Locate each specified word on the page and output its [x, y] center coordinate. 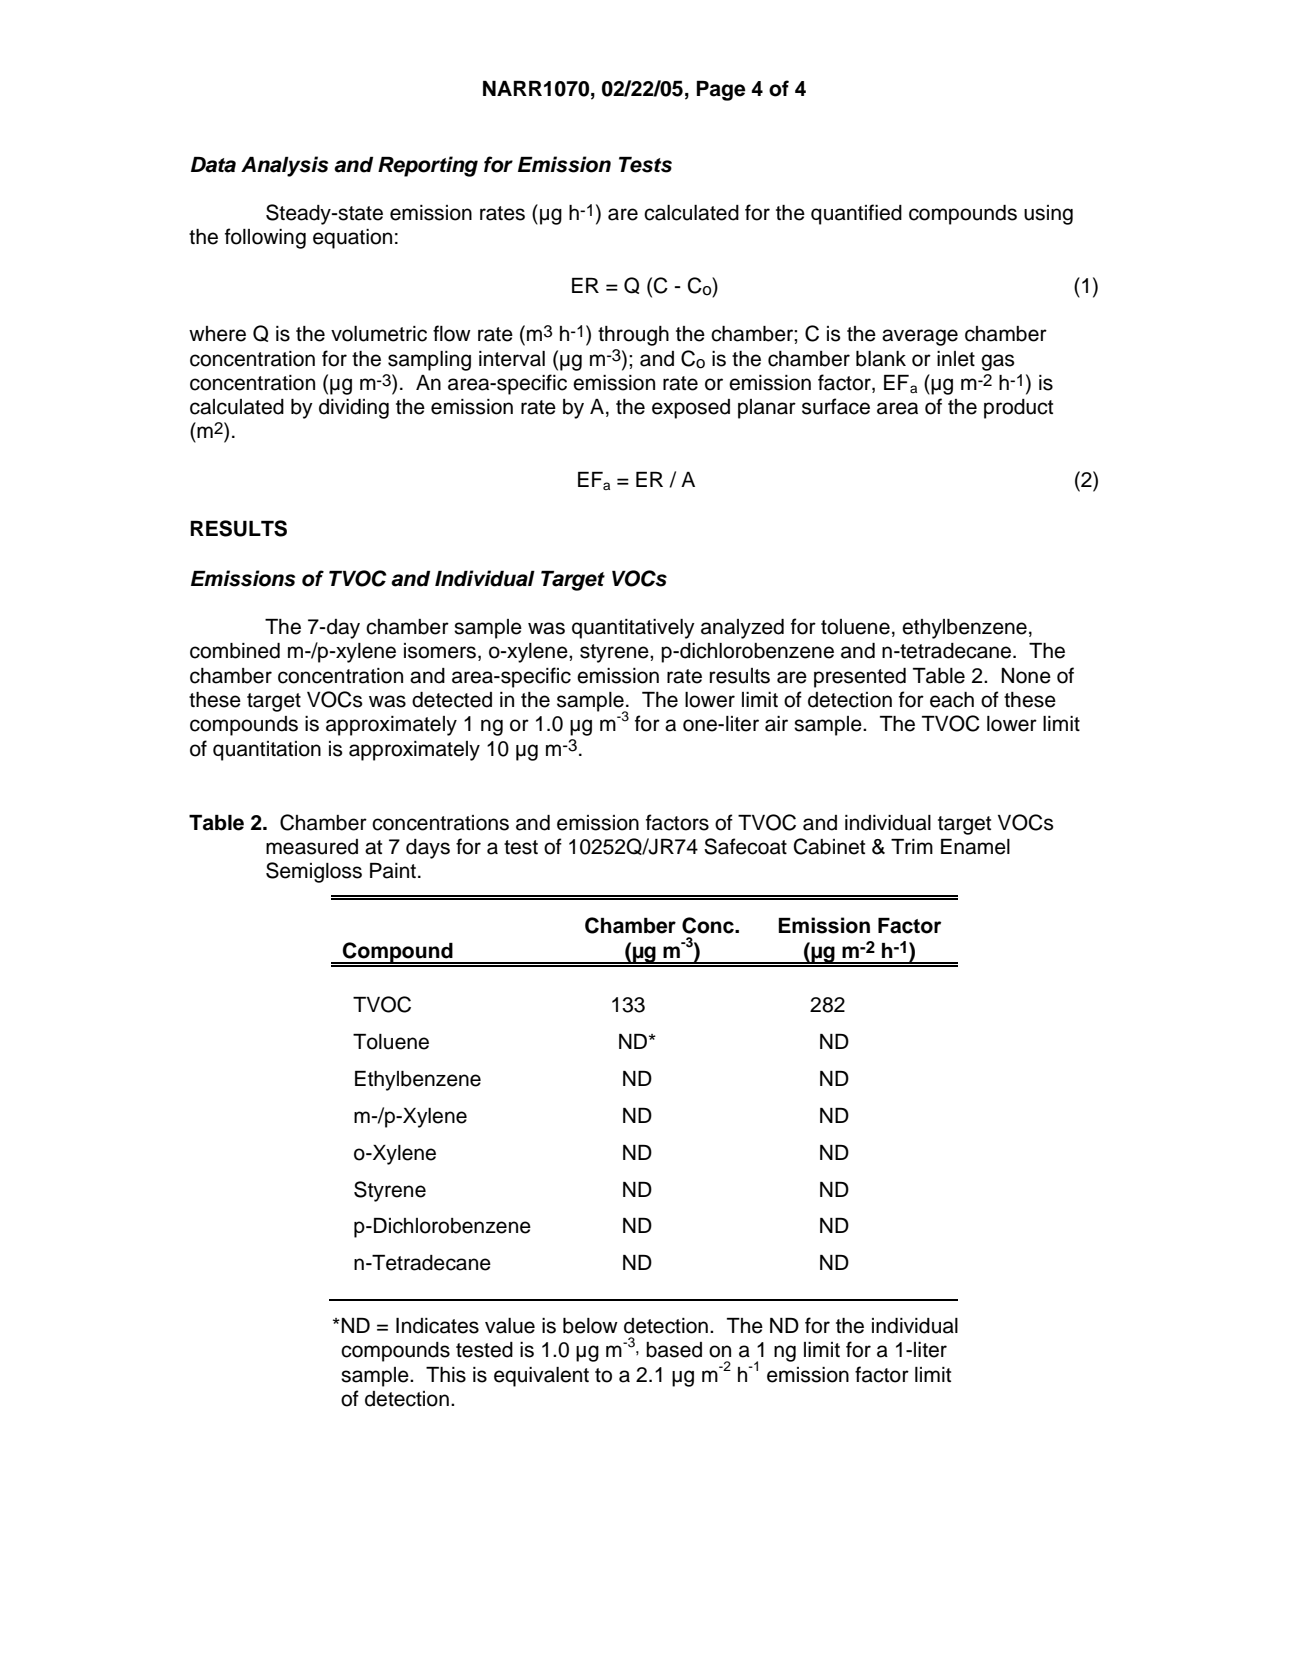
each [952, 700]
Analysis [284, 166]
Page [721, 91]
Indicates [437, 1326]
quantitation [267, 751]
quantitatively [633, 629]
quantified [856, 214]
